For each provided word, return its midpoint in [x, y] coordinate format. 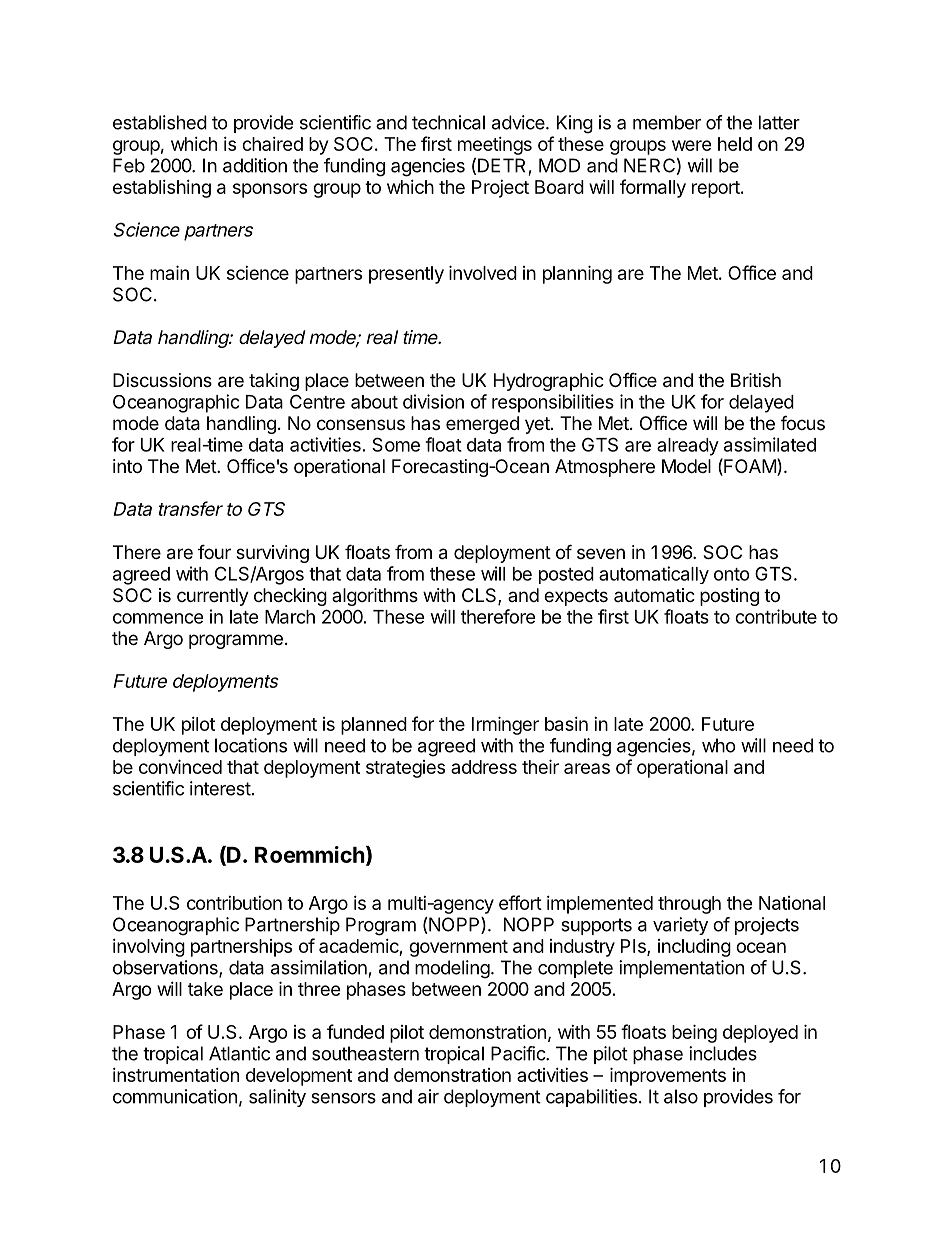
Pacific [519, 1053]
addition [255, 165]
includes [723, 1053]
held [735, 144]
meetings [495, 146]
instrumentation [176, 1075]
